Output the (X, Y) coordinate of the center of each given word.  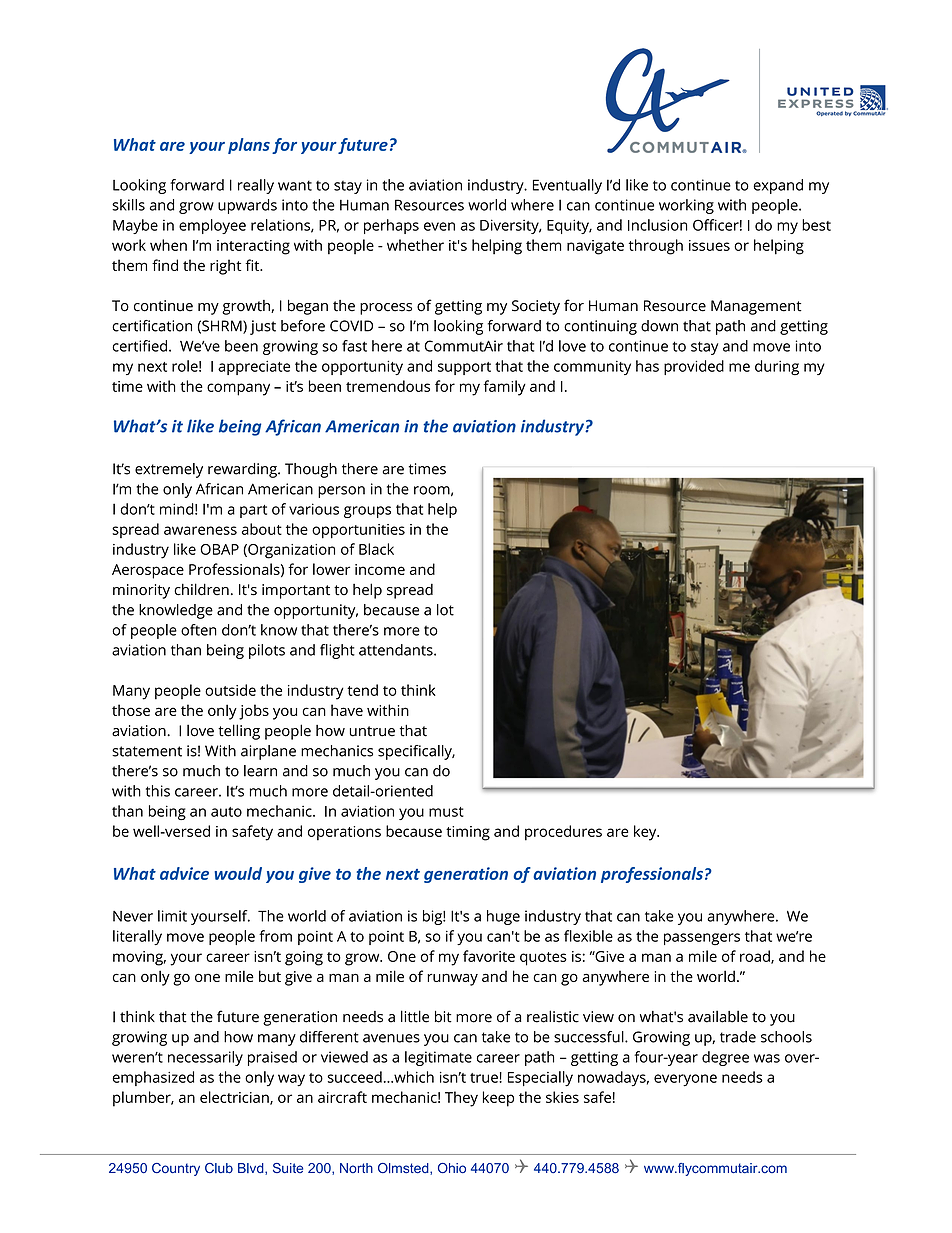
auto (226, 812)
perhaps (391, 226)
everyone (685, 1080)
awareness (200, 530)
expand (778, 186)
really (256, 186)
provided (694, 367)
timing (468, 833)
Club (219, 1168)
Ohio (452, 1168)
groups (367, 512)
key (646, 833)
